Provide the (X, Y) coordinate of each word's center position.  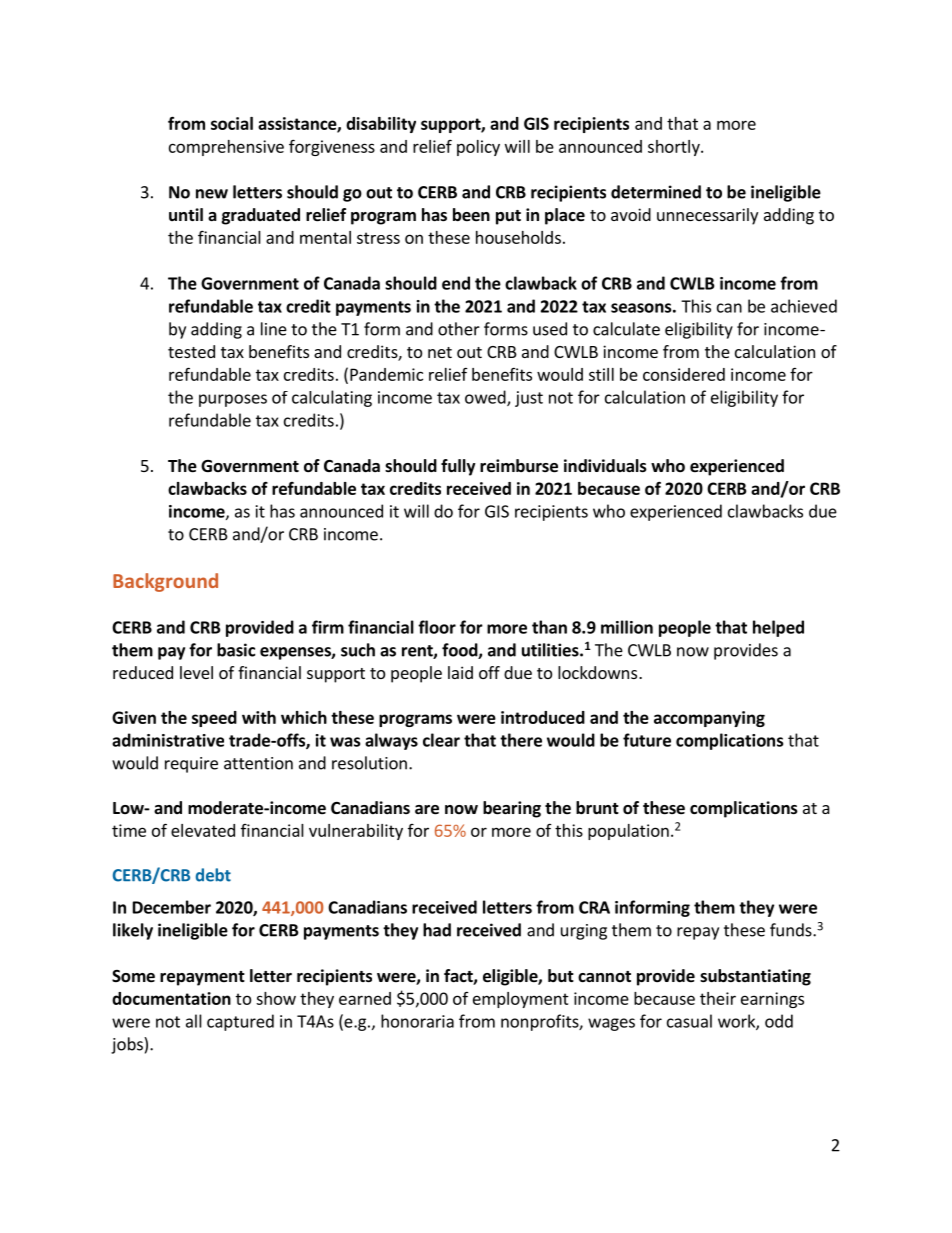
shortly (675, 148)
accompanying (709, 719)
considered (684, 374)
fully (458, 467)
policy (478, 148)
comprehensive (226, 148)
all (194, 1021)
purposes (233, 400)
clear (441, 740)
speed (214, 719)
